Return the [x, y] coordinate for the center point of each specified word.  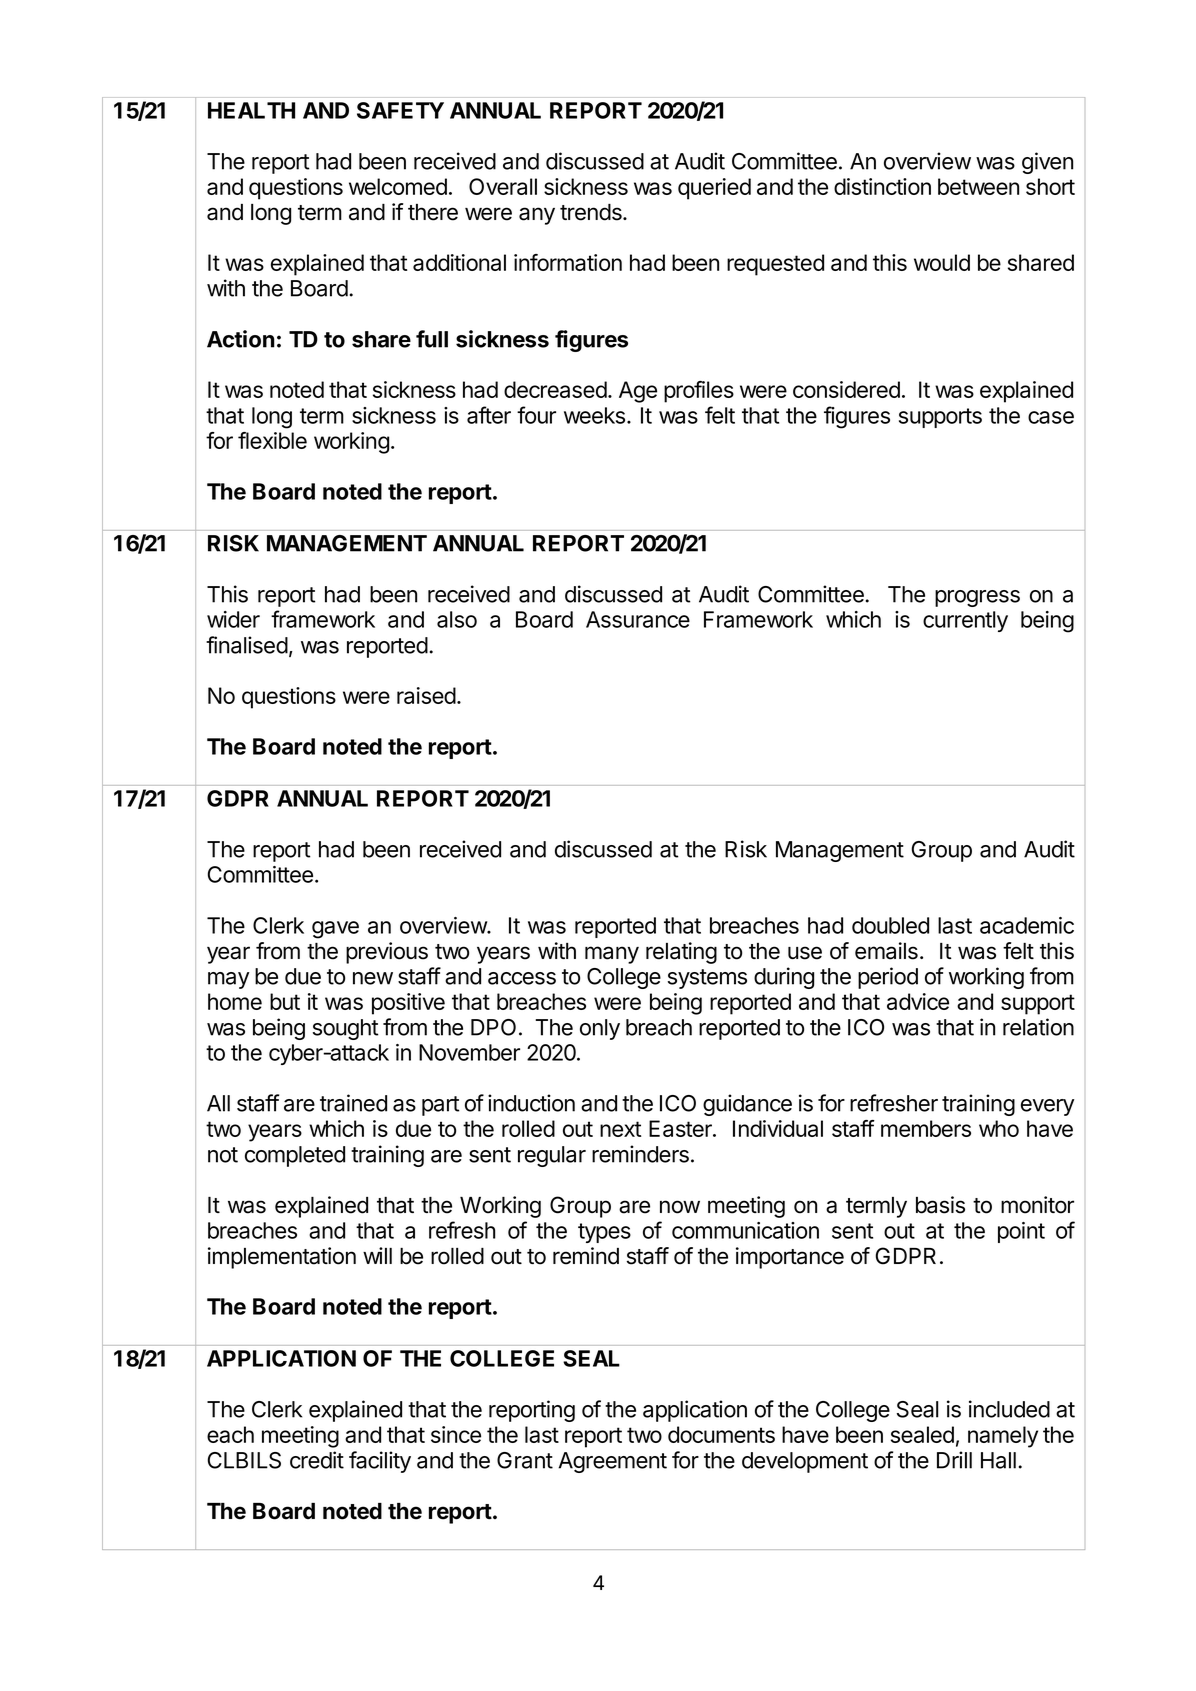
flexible [272, 440]
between [978, 186]
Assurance [638, 619]
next [620, 1129]
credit [317, 1460]
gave [335, 930]
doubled [890, 925]
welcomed [398, 186]
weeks [594, 415]
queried [714, 189]
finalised [247, 645]
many [612, 955]
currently [965, 621]
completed [295, 1156]
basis [940, 1205]
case [1051, 417]
